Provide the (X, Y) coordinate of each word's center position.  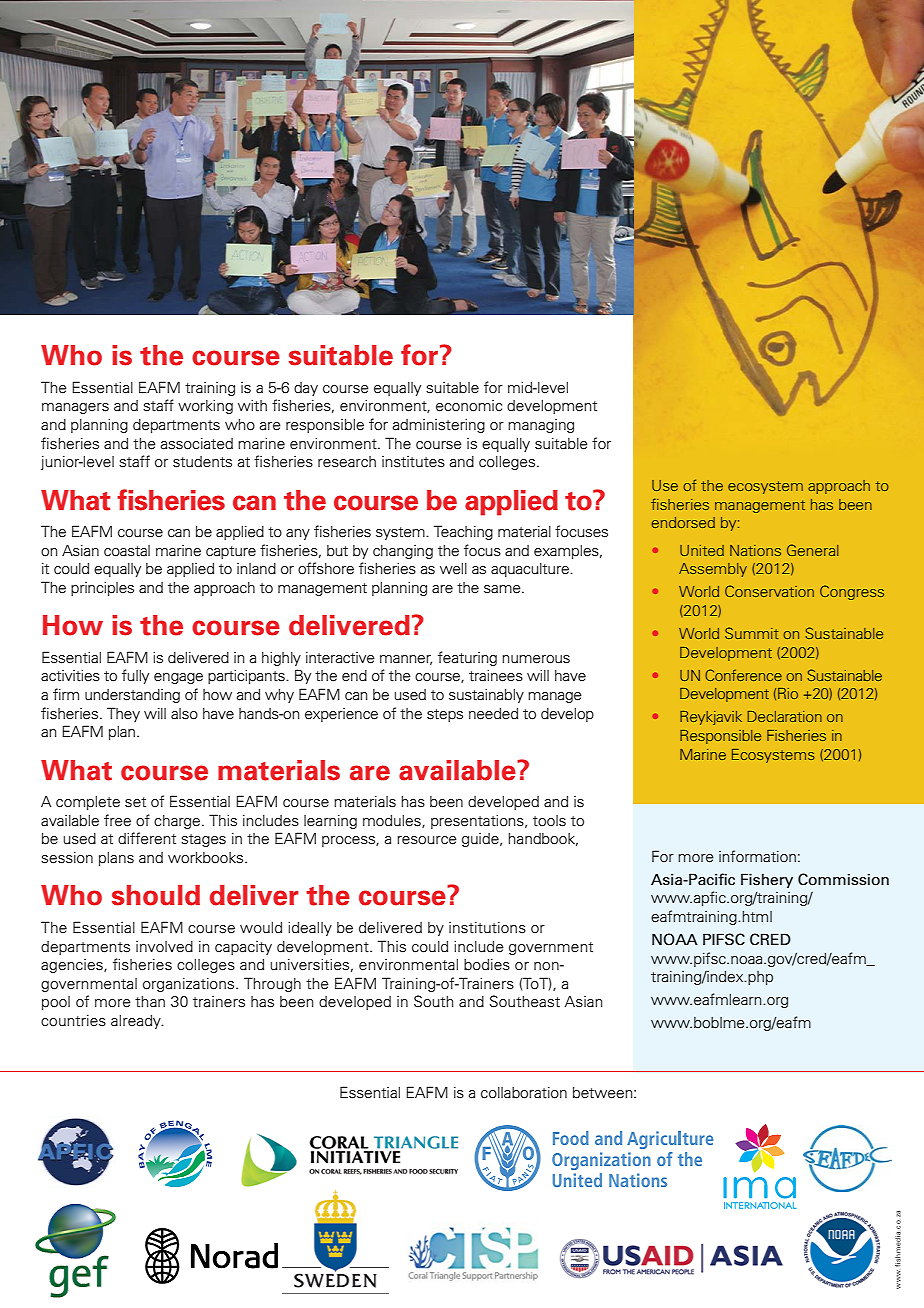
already (137, 1022)
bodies (487, 965)
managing (541, 426)
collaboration (524, 1093)
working (205, 406)
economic (469, 406)
